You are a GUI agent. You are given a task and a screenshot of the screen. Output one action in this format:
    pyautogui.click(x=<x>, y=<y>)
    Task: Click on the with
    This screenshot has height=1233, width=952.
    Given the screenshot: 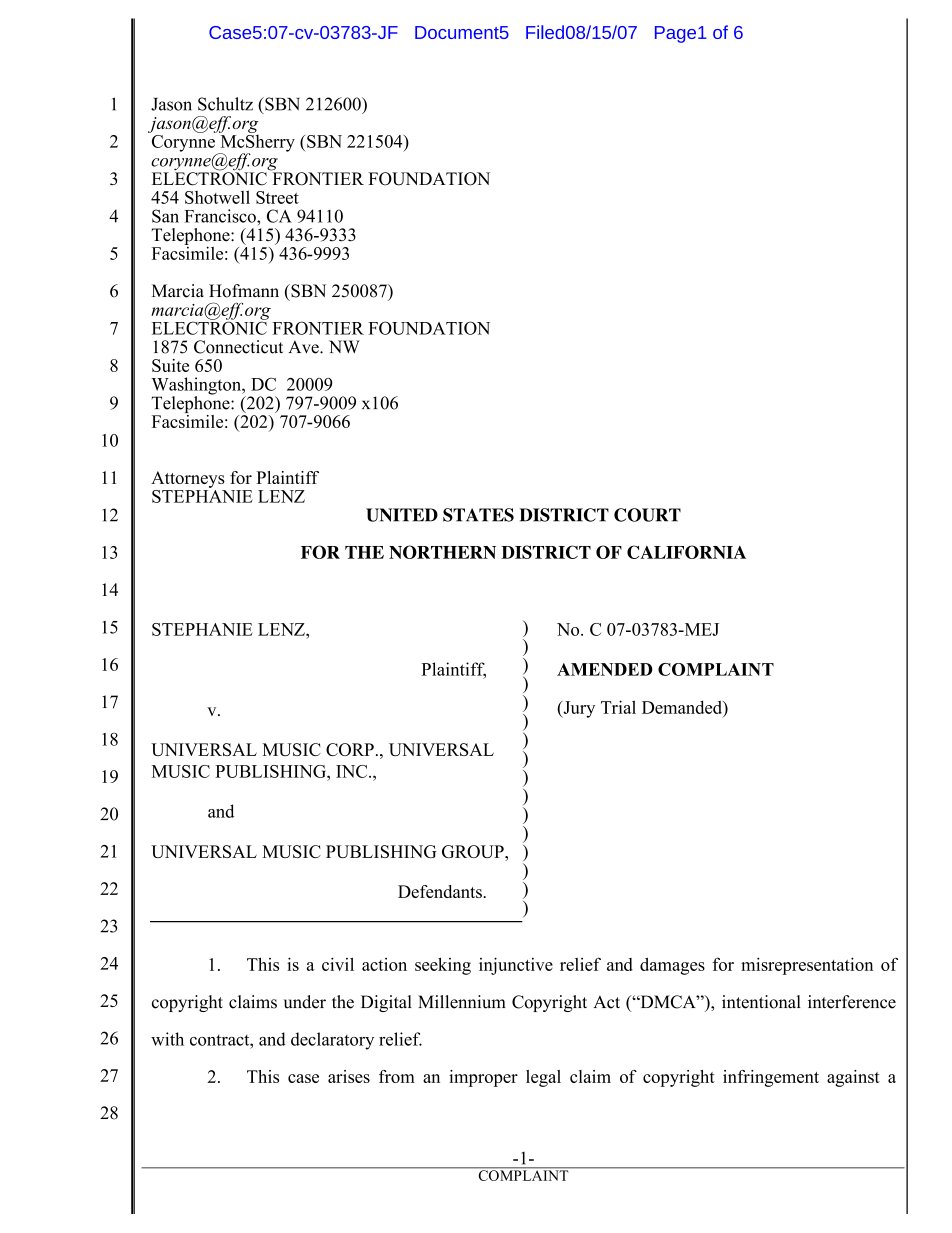 What is the action you would take?
    pyautogui.click(x=167, y=1039)
